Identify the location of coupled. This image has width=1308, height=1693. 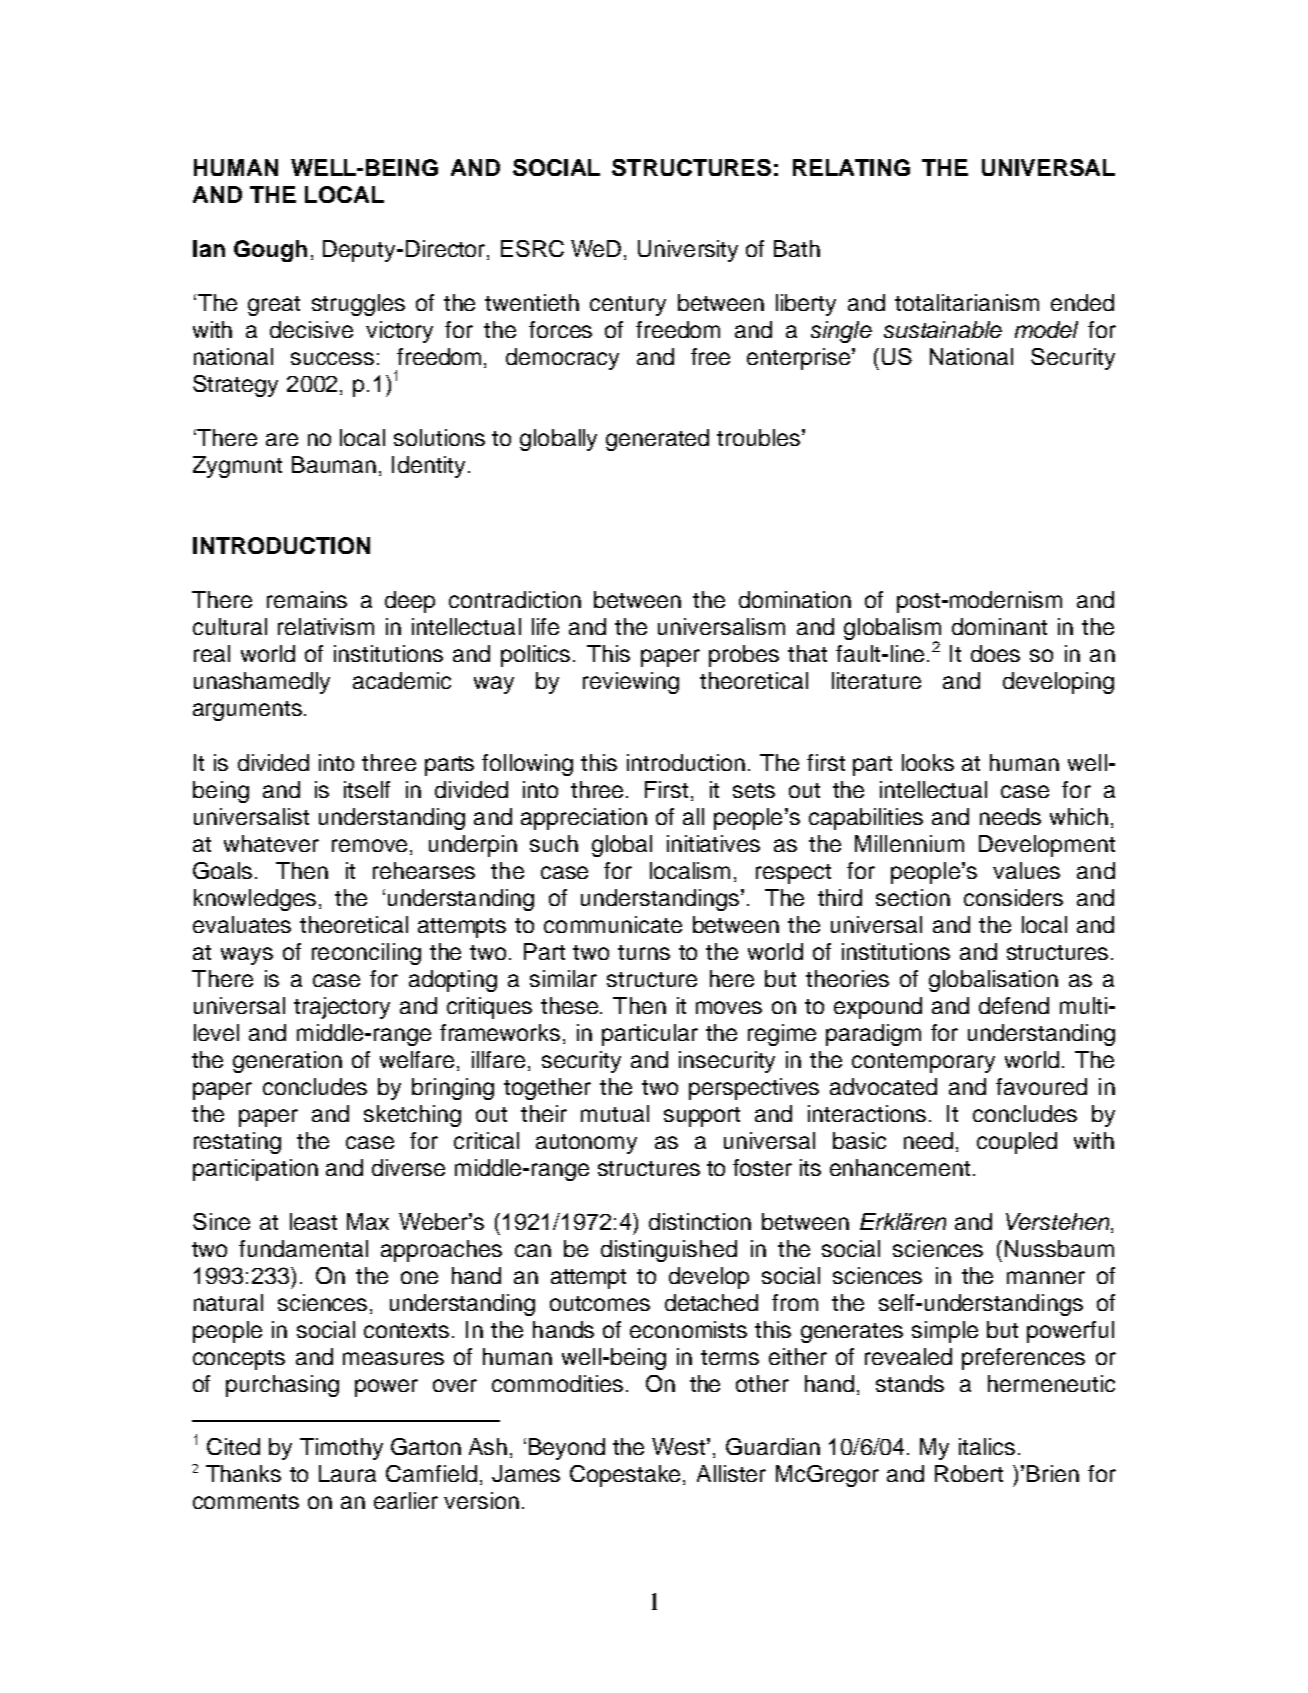
(1017, 1143).
